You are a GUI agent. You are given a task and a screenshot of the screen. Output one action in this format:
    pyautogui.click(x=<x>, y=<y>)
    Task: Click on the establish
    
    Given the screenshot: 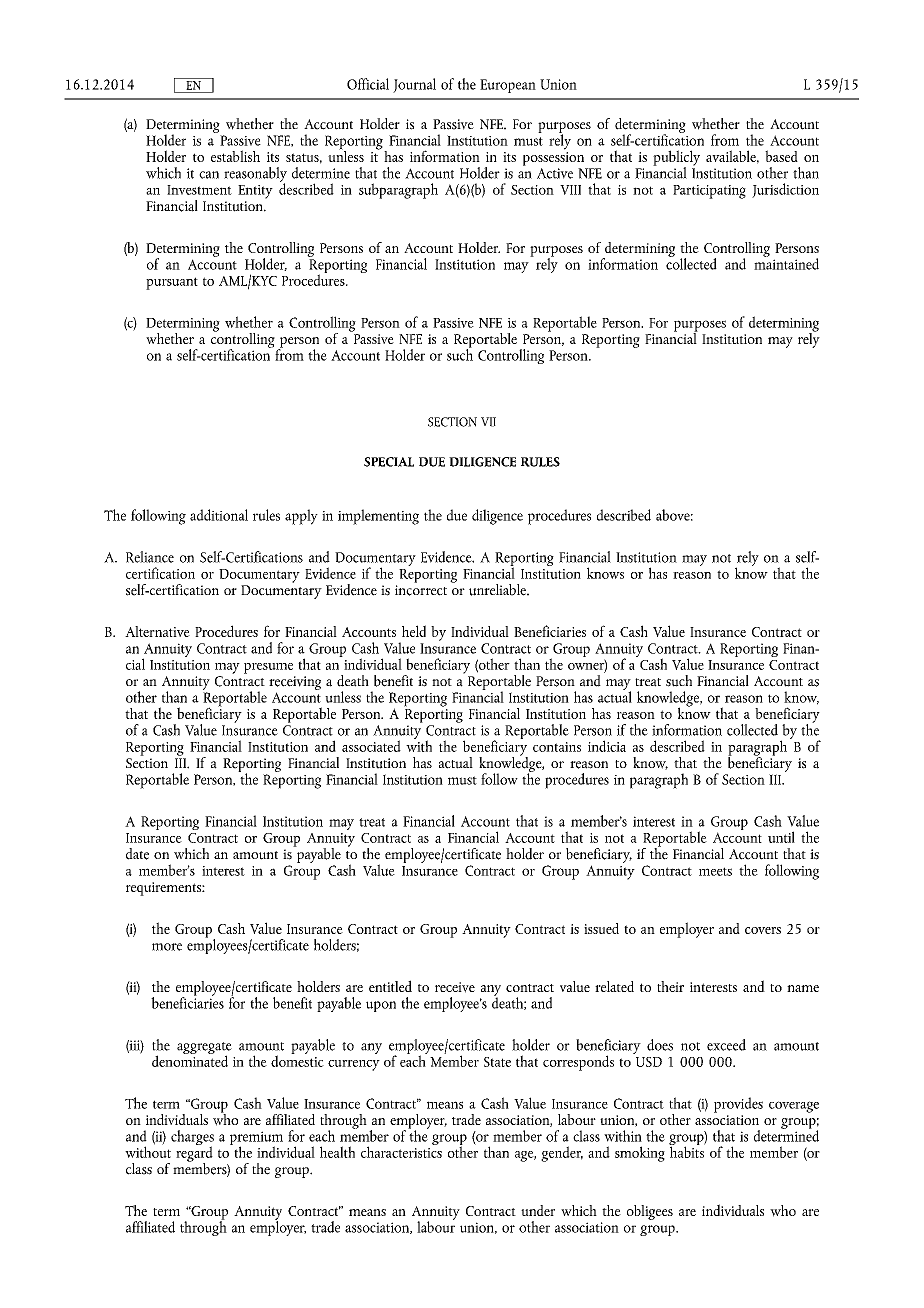 What is the action you would take?
    pyautogui.click(x=235, y=156)
